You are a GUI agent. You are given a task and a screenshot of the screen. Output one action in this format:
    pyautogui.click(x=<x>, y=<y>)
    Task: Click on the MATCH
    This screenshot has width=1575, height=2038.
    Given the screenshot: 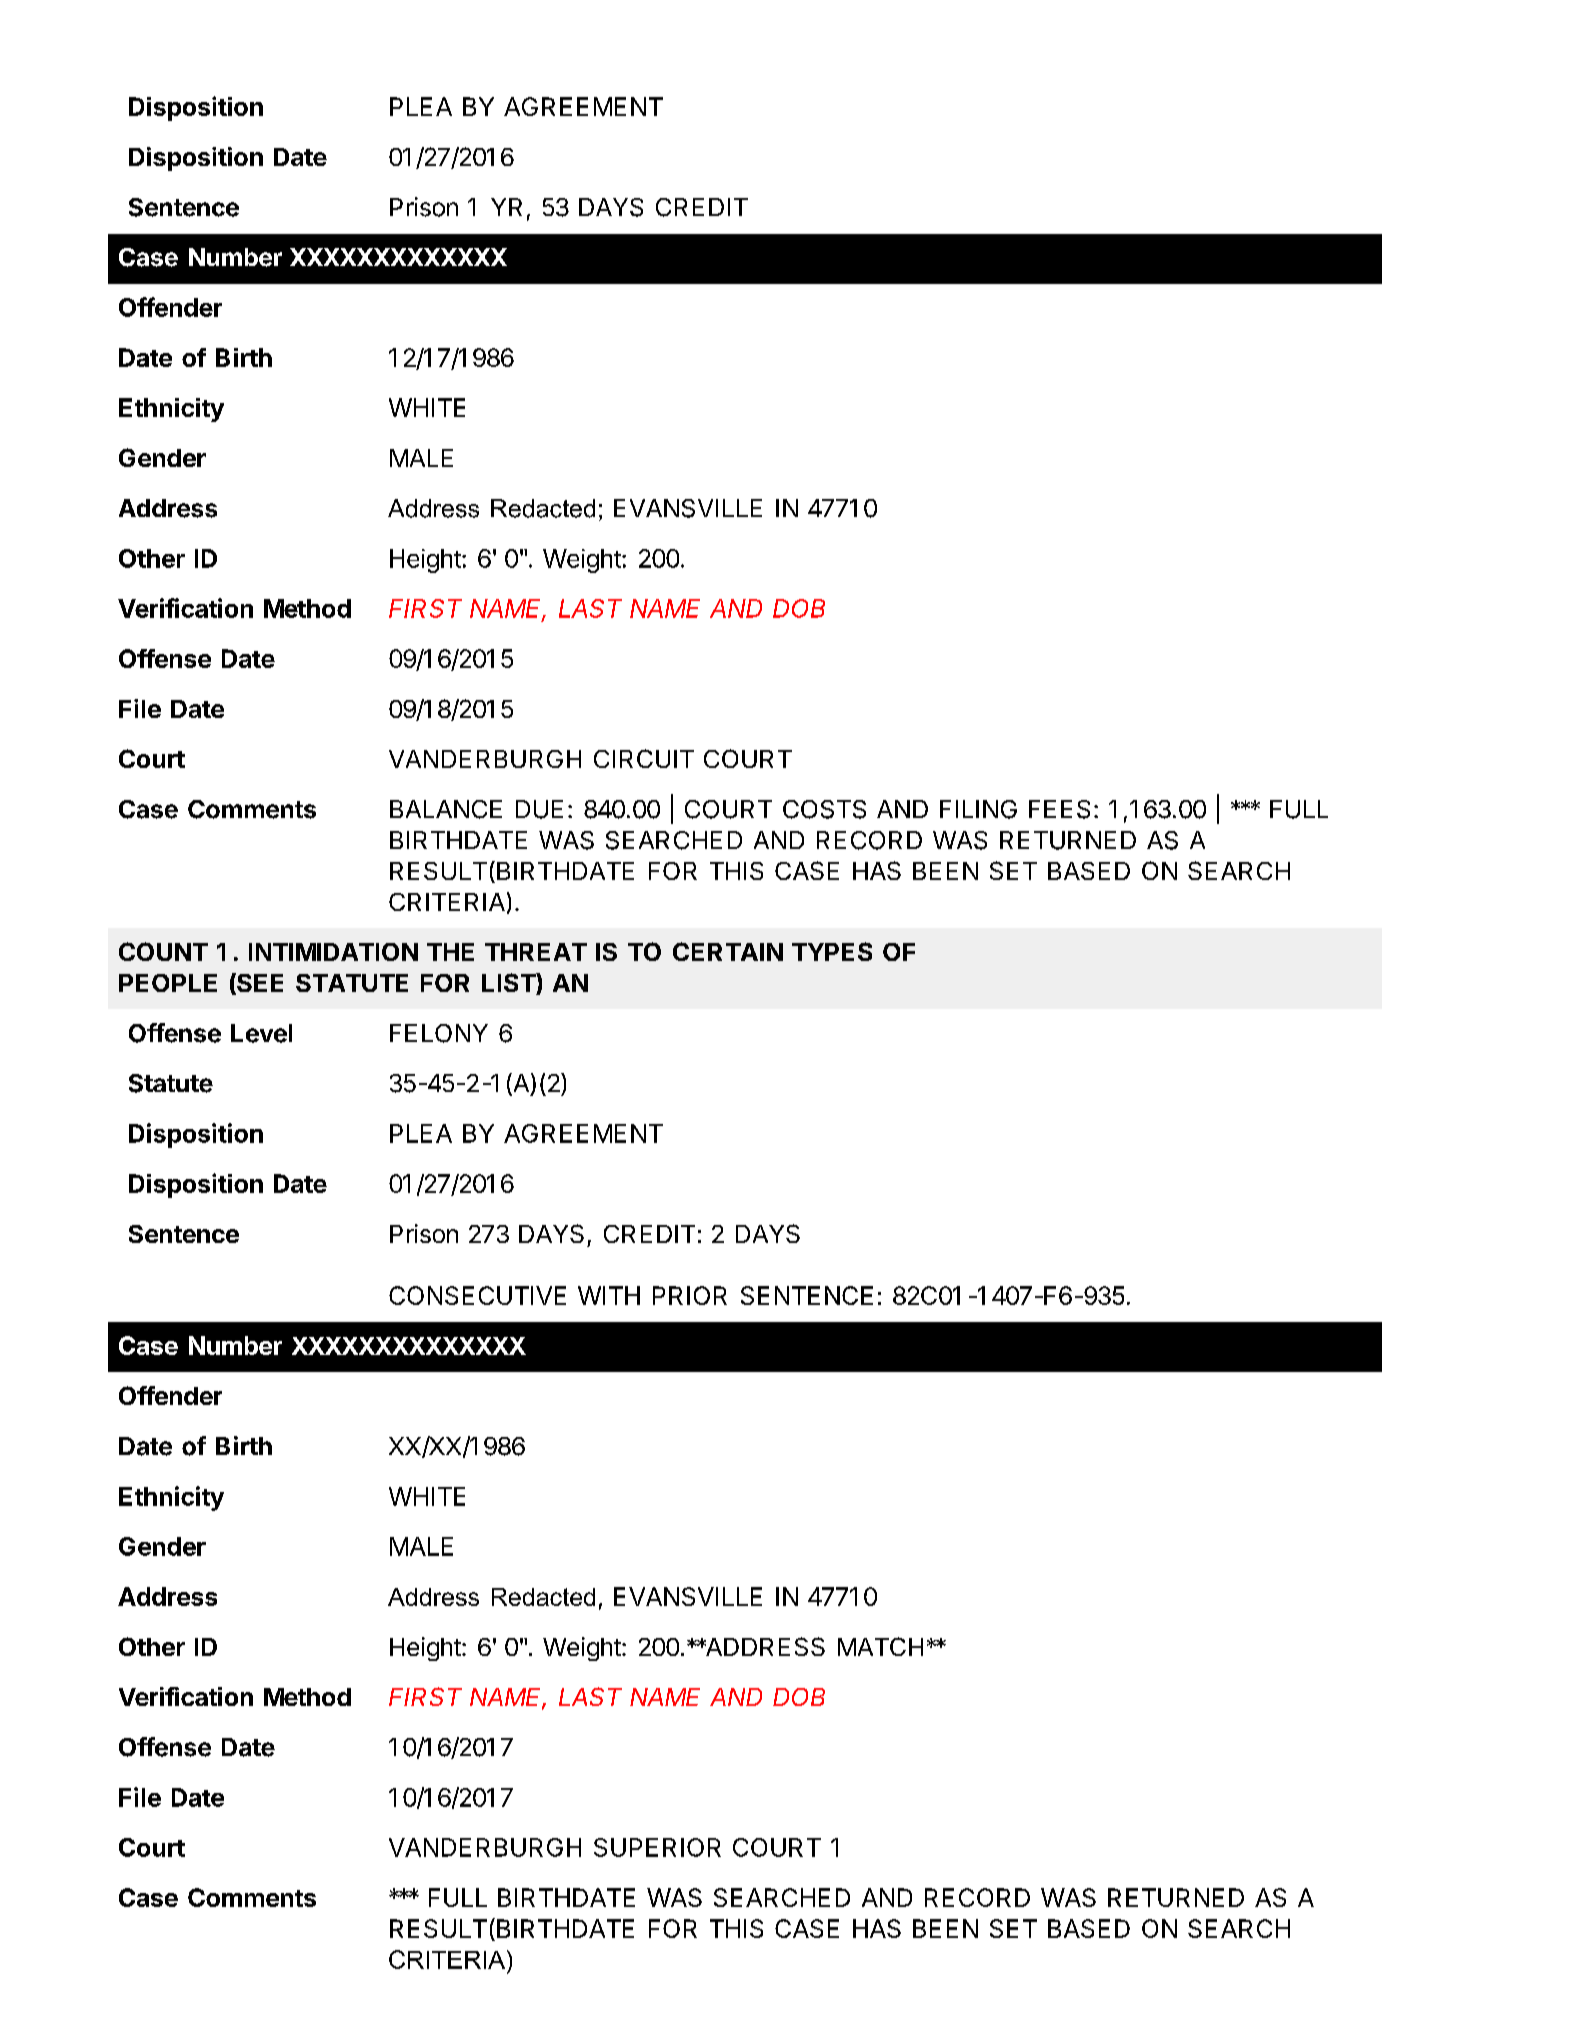 What is the action you would take?
    pyautogui.click(x=880, y=1646)
